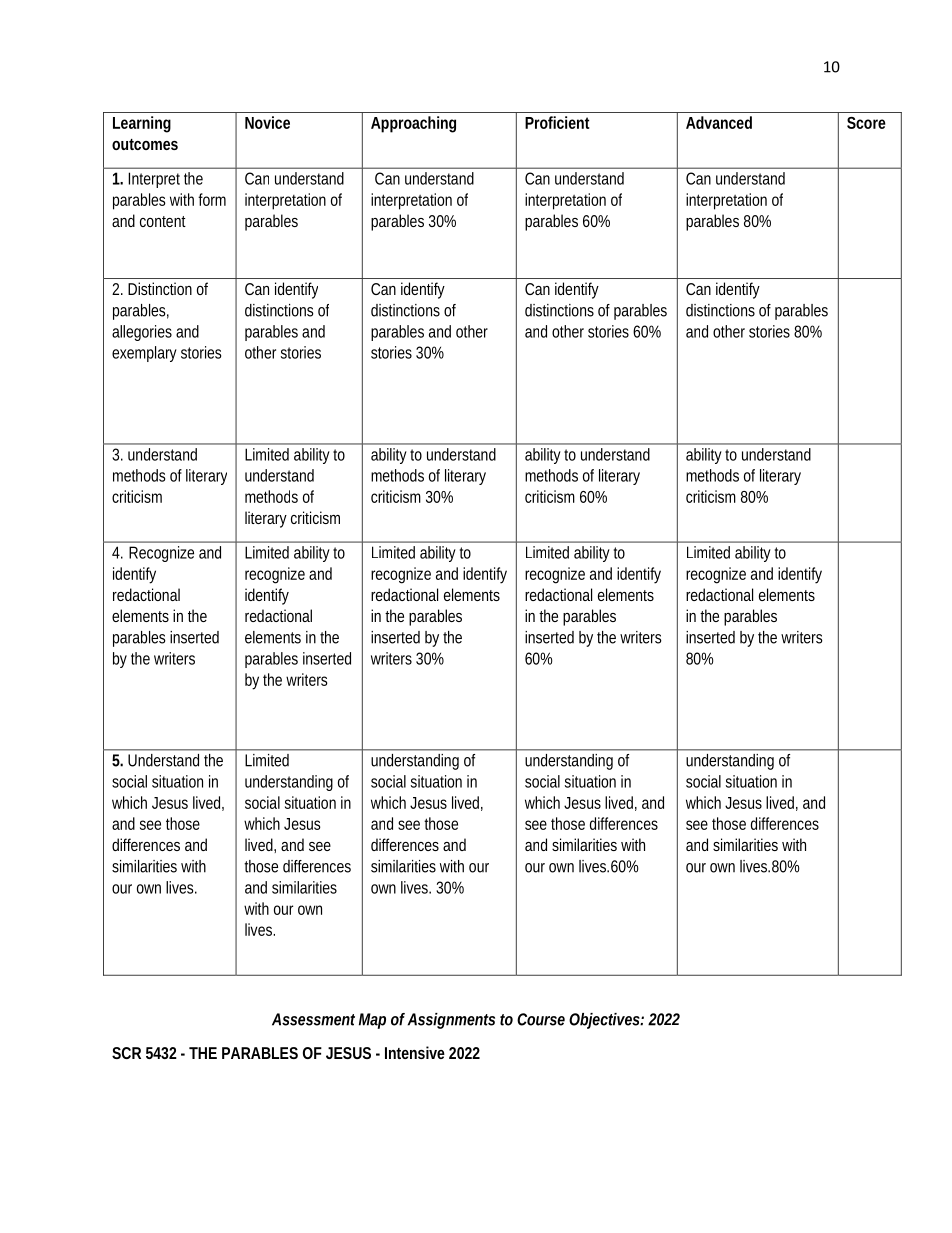 The height and width of the screenshot is (1233, 952). Describe the element at coordinates (267, 122) in the screenshot. I see `Novice` at that location.
